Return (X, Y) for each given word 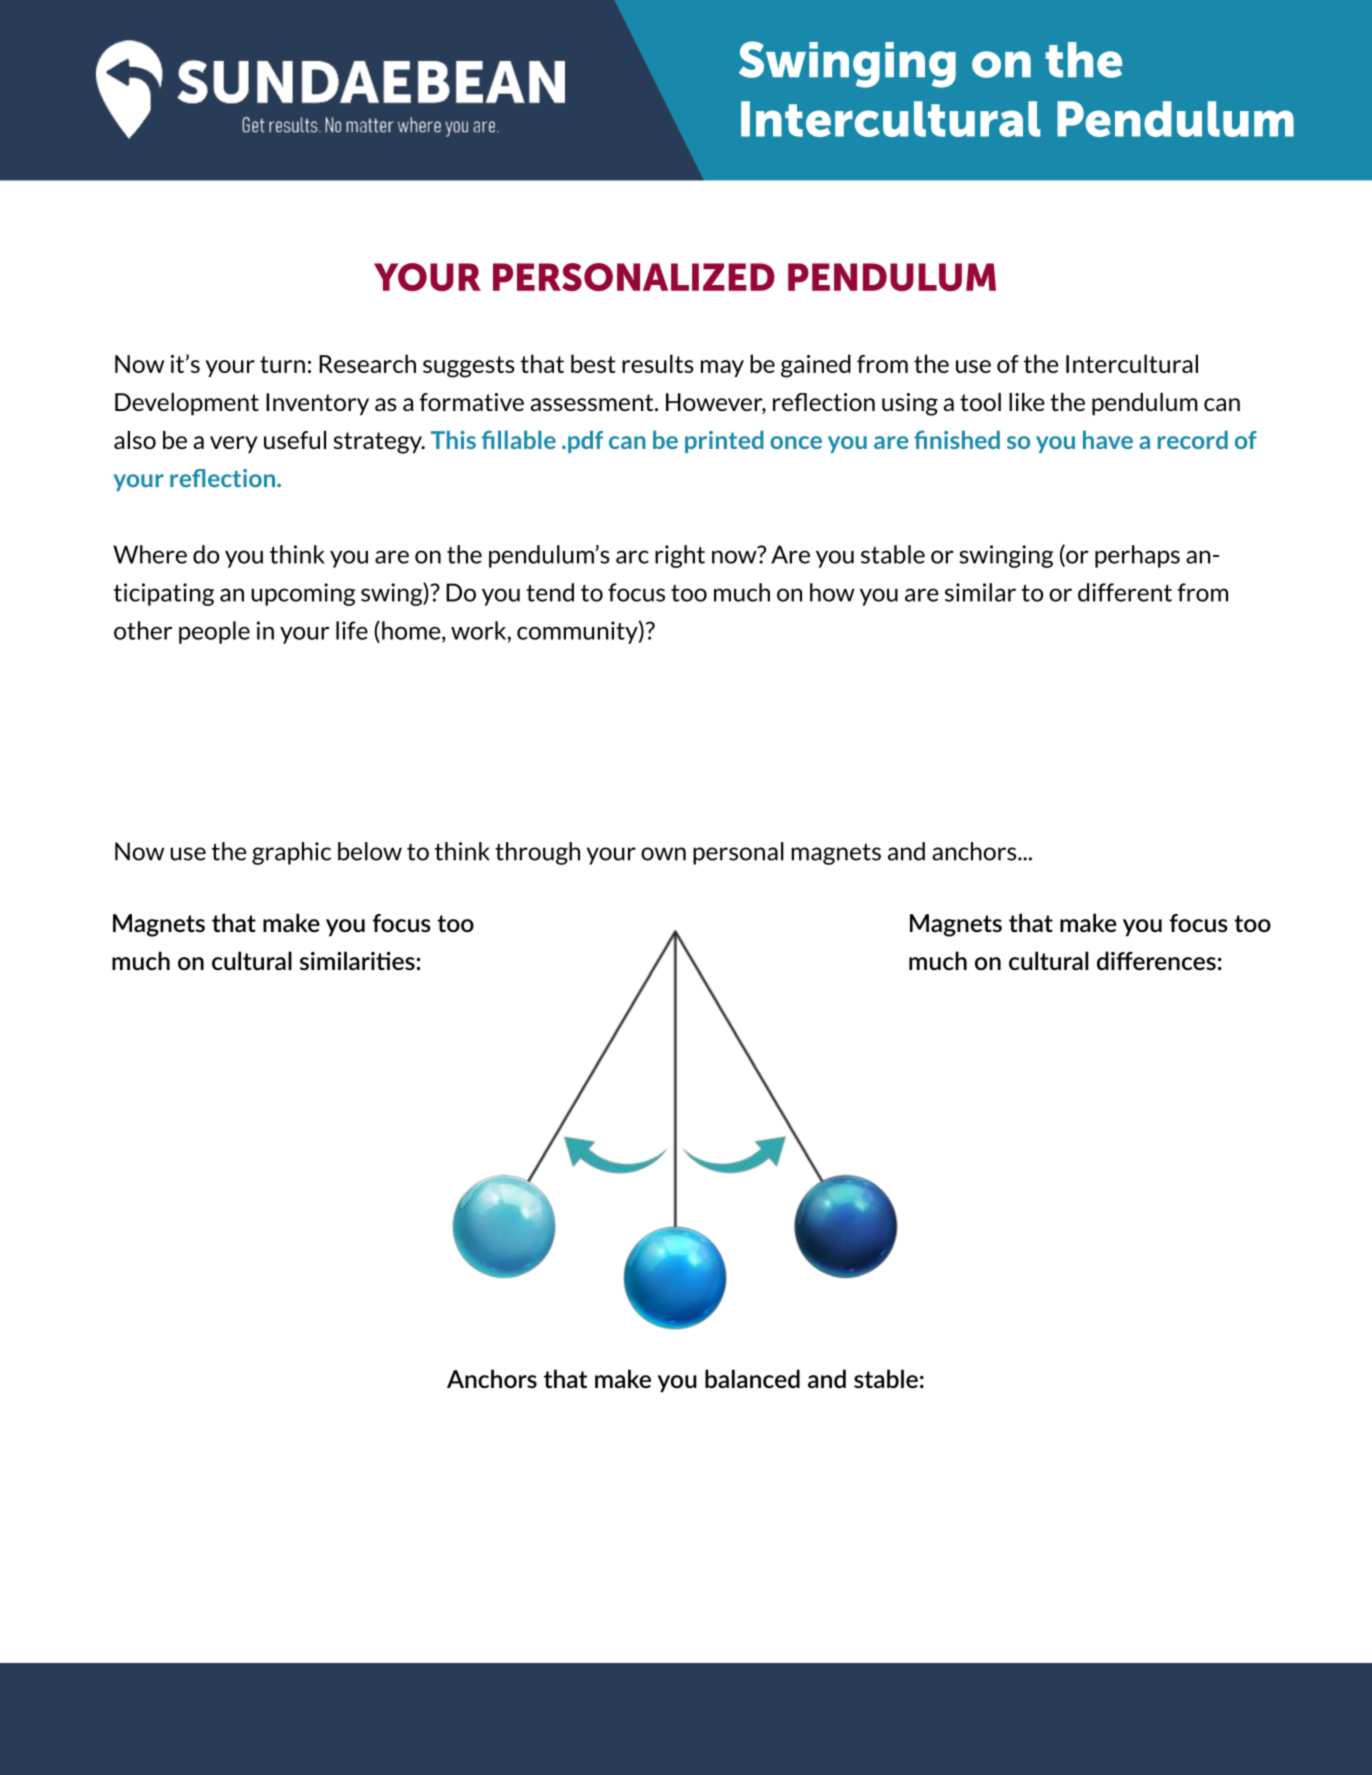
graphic (291, 853)
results (658, 363)
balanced (752, 1378)
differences (1156, 960)
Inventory (317, 404)
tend (550, 592)
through (537, 853)
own (663, 854)
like (1027, 402)
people (214, 632)
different (1125, 592)
